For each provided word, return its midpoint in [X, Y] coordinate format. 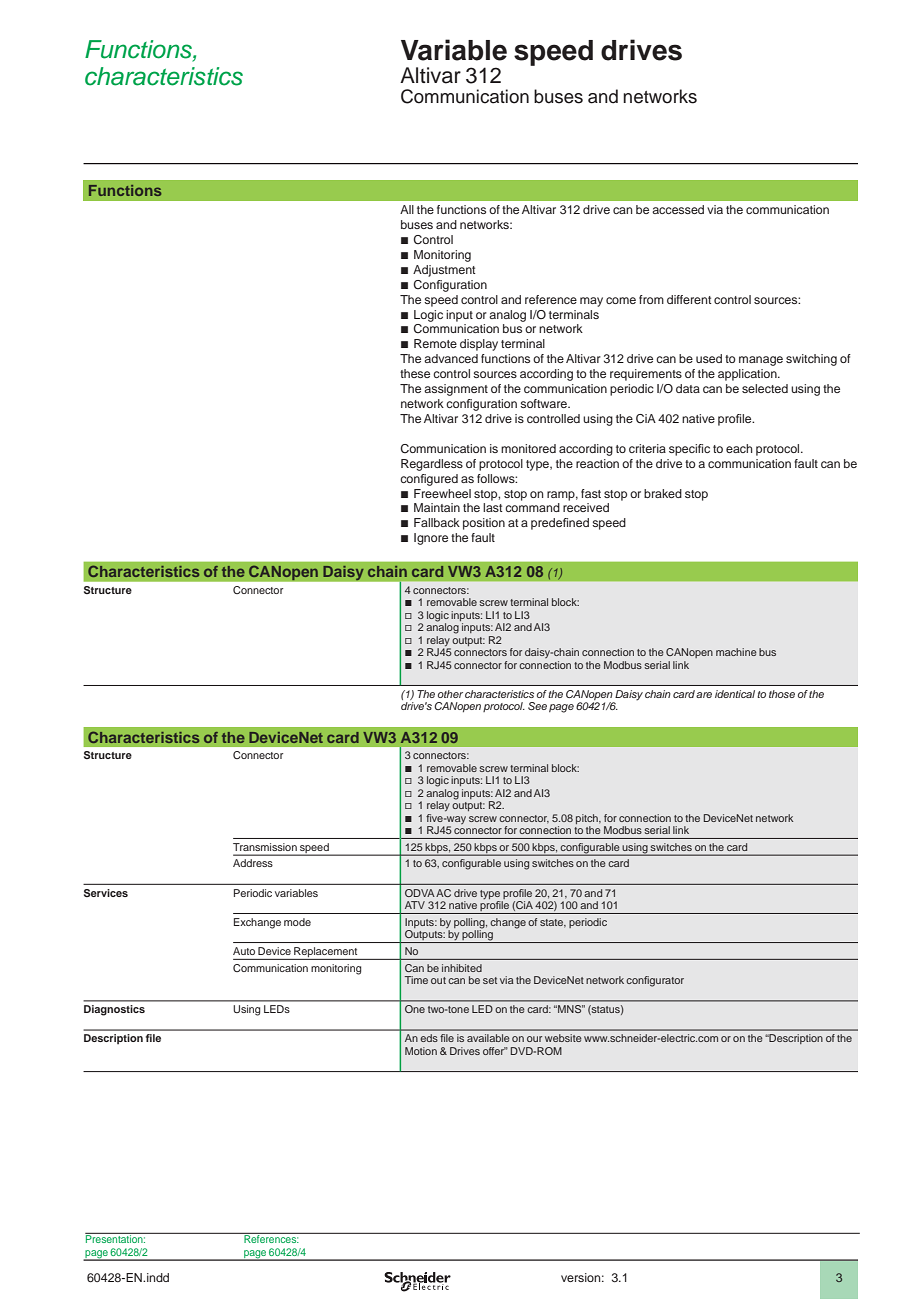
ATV [415, 905]
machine [736, 652]
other [450, 694]
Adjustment [444, 271]
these [415, 373]
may [591, 302]
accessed [678, 209]
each [739, 448]
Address [253, 863]
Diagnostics [114, 1010]
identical [735, 694]
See [537, 706]
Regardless [432, 465]
